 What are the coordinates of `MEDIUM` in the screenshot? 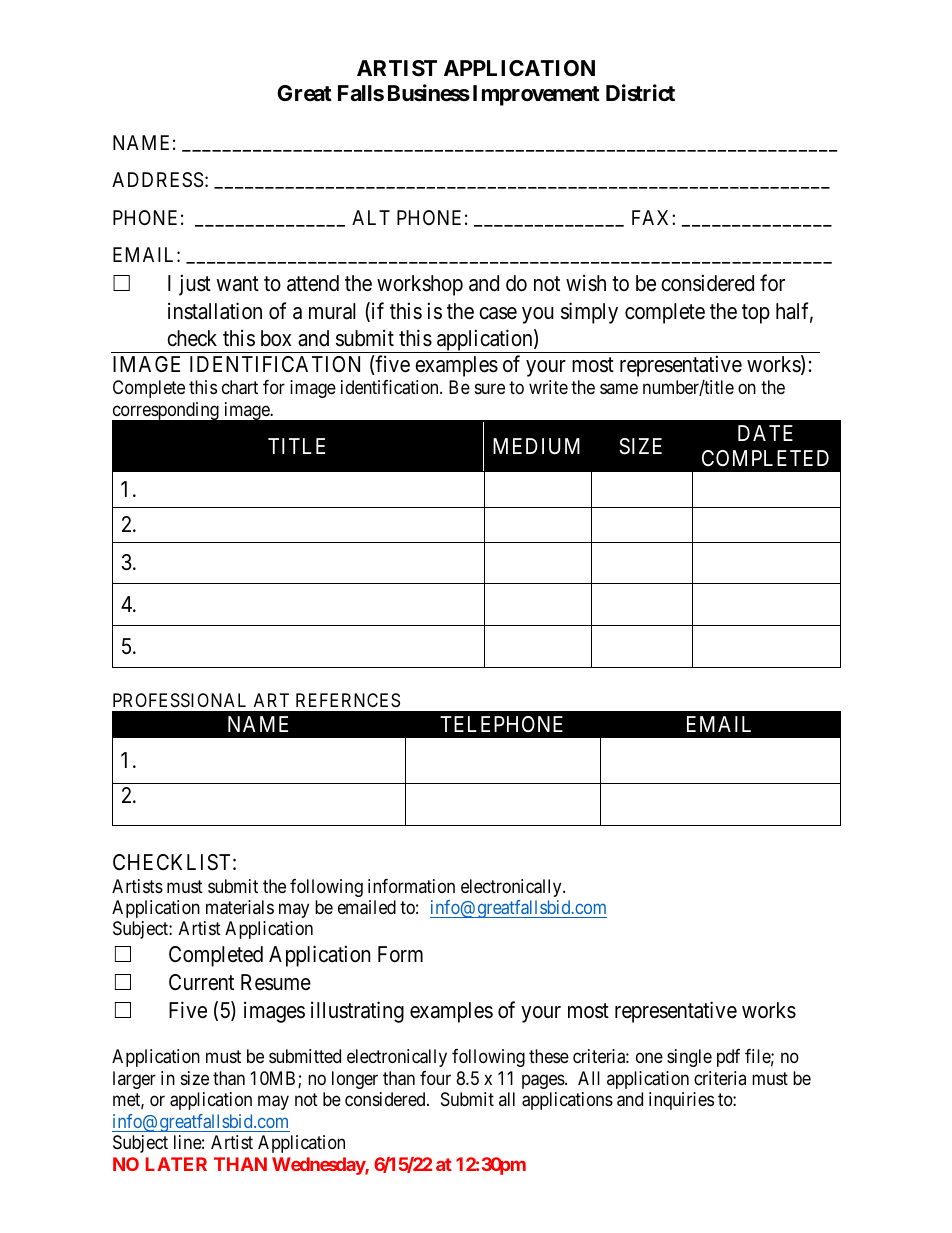 It's located at (536, 446).
